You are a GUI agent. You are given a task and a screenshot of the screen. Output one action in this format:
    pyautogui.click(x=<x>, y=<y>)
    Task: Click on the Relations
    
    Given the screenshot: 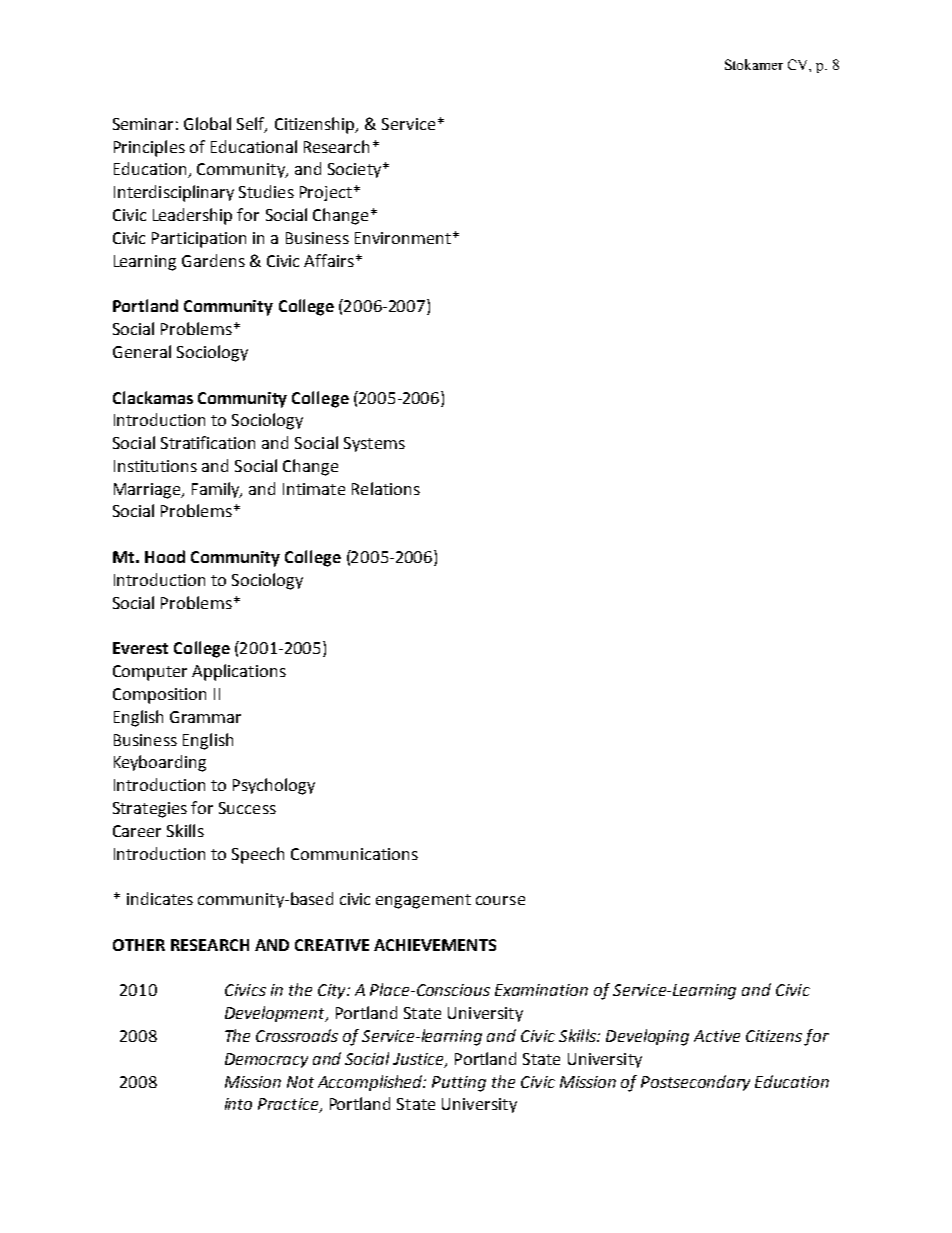 What is the action you would take?
    pyautogui.click(x=386, y=488)
